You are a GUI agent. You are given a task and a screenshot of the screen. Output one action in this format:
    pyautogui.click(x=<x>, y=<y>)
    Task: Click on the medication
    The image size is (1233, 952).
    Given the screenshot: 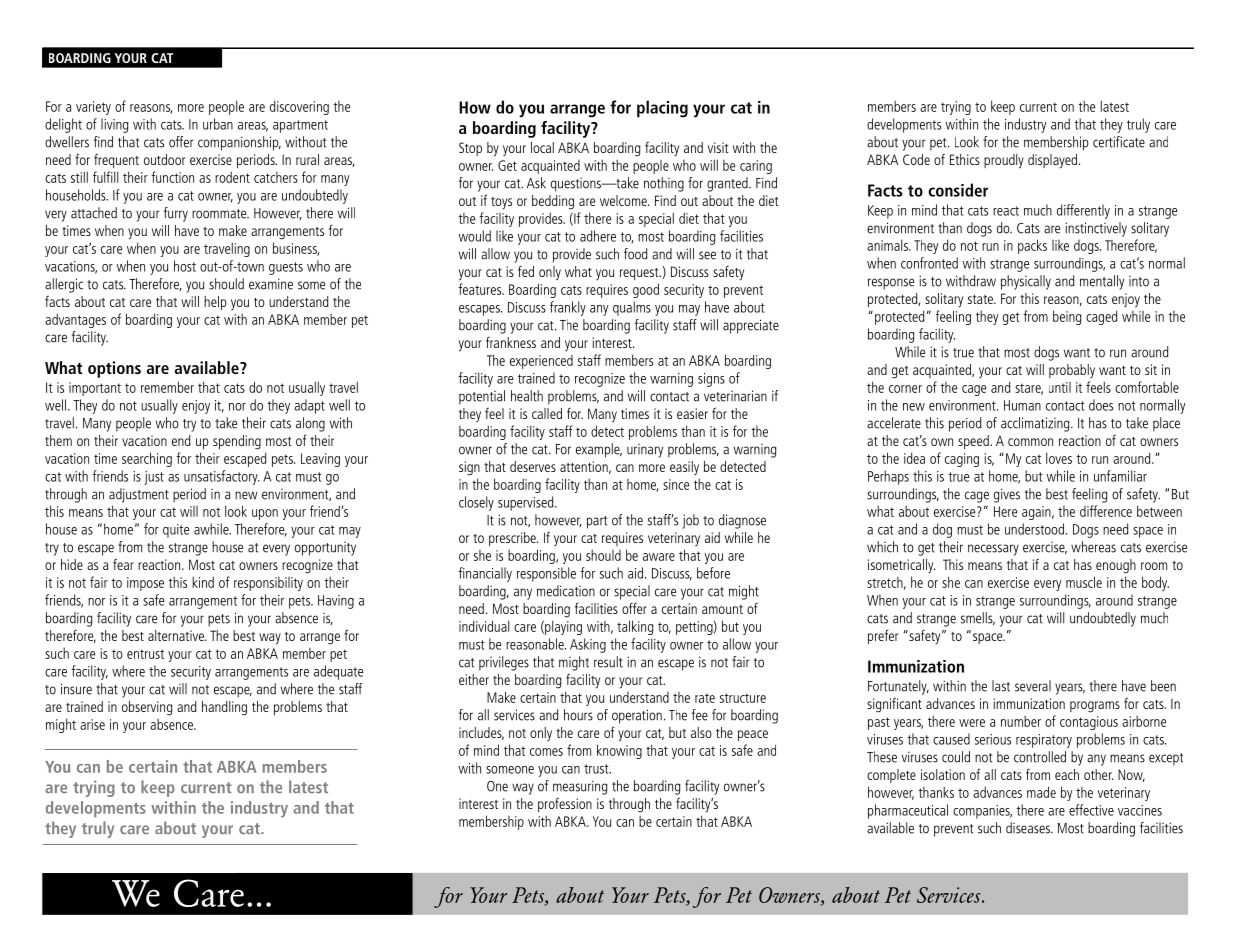 What is the action you would take?
    pyautogui.click(x=566, y=591)
